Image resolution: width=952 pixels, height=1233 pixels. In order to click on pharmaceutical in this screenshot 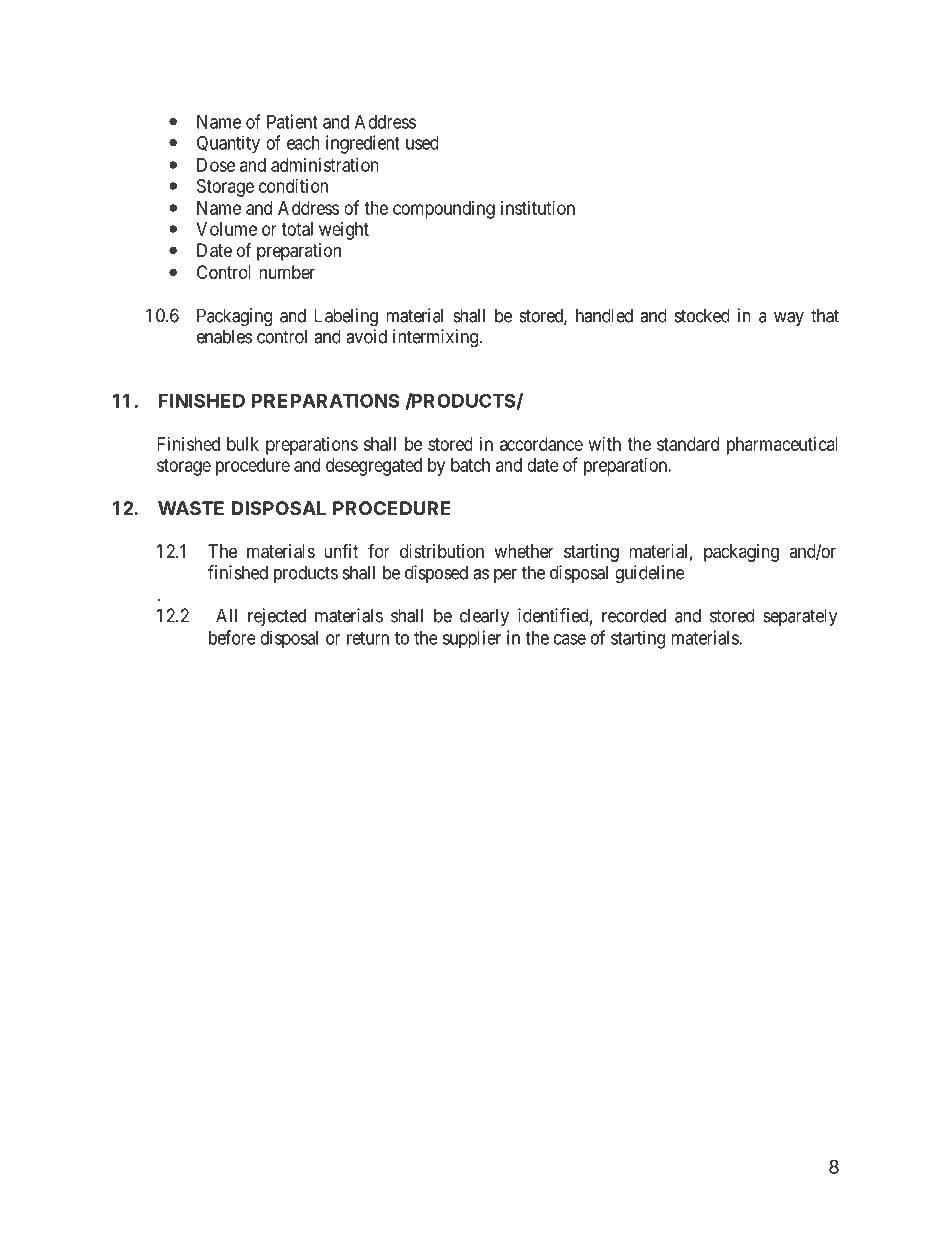, I will do `click(782, 446)`.
